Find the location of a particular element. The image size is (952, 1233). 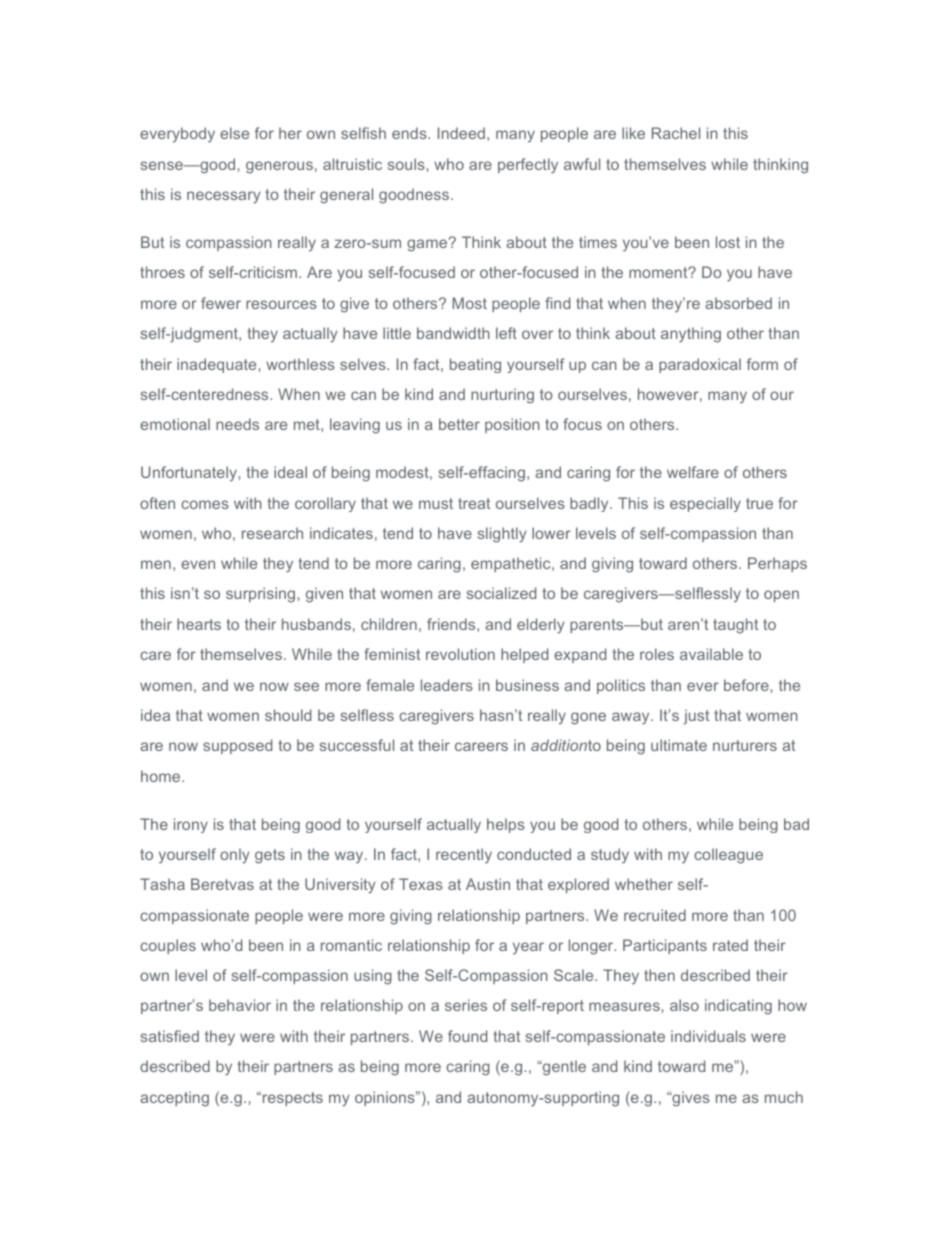

inadequate is located at coordinates (218, 365).
